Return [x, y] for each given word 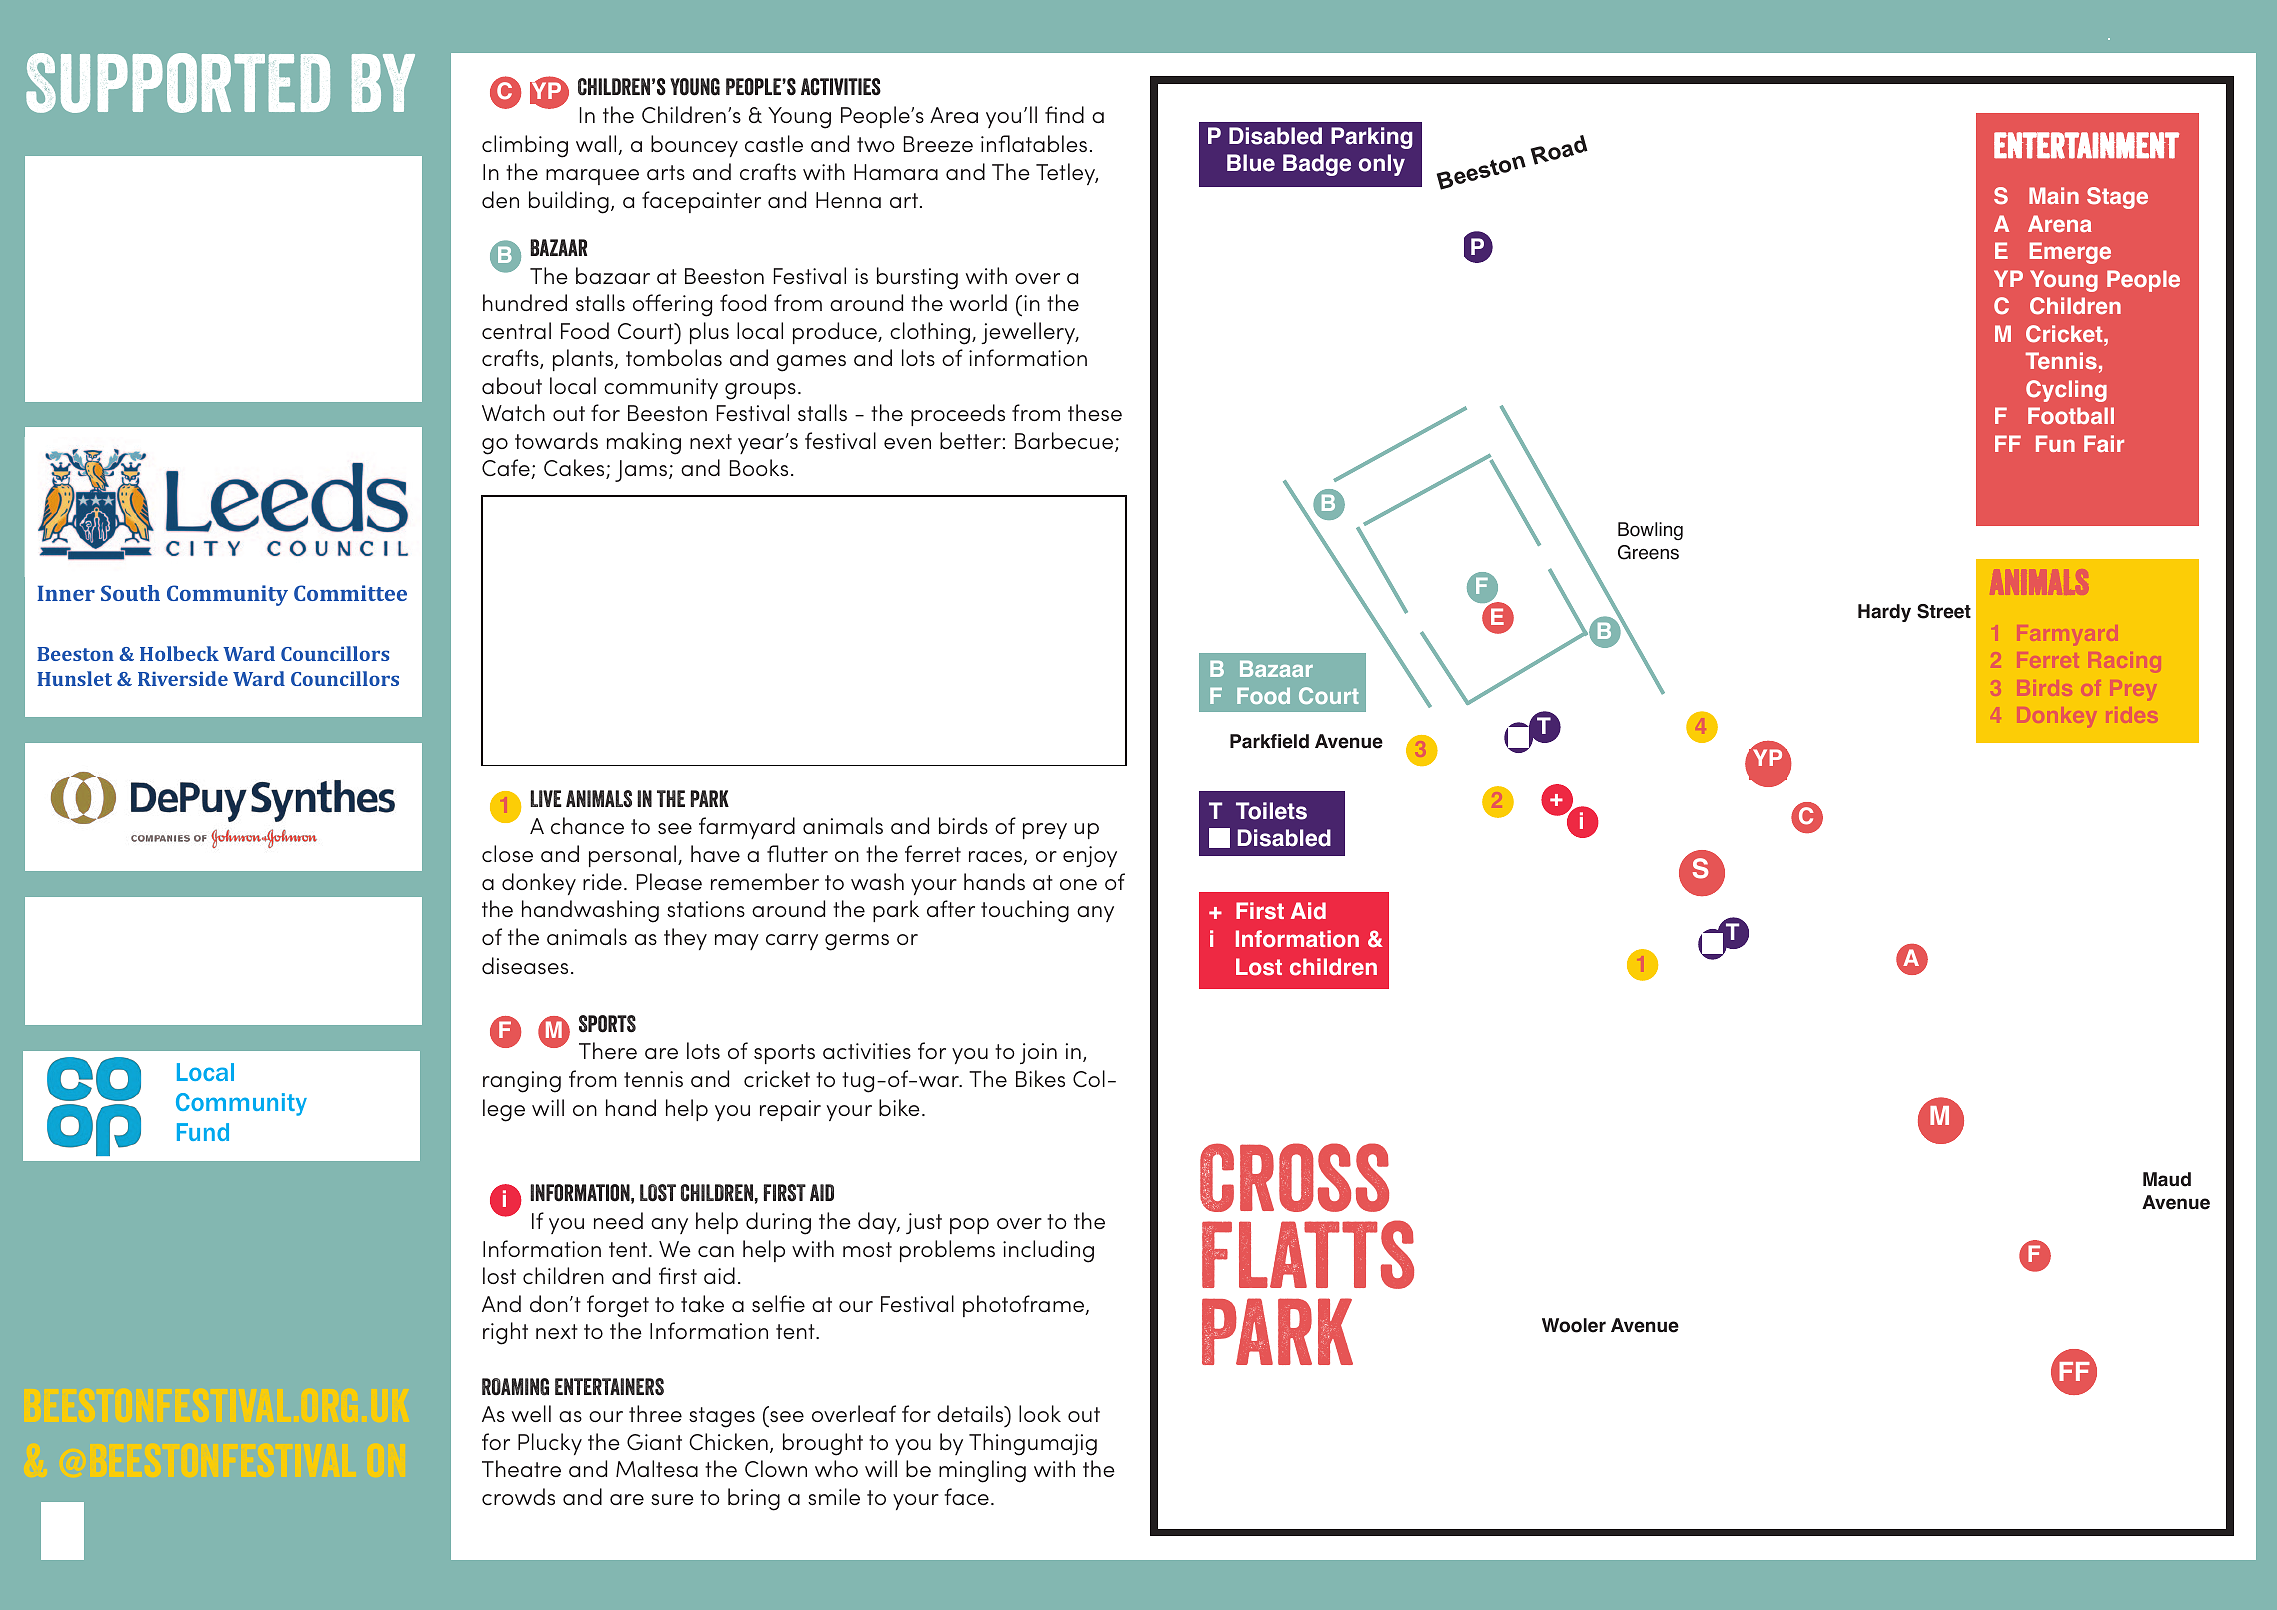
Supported [178, 83]
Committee [350, 593]
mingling [982, 1471]
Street [1944, 611]
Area [954, 115]
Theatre [521, 1468]
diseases [525, 965]
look [1040, 1413]
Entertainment [2086, 145]
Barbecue [1065, 442]
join [1038, 1053]
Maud [2167, 1179]
